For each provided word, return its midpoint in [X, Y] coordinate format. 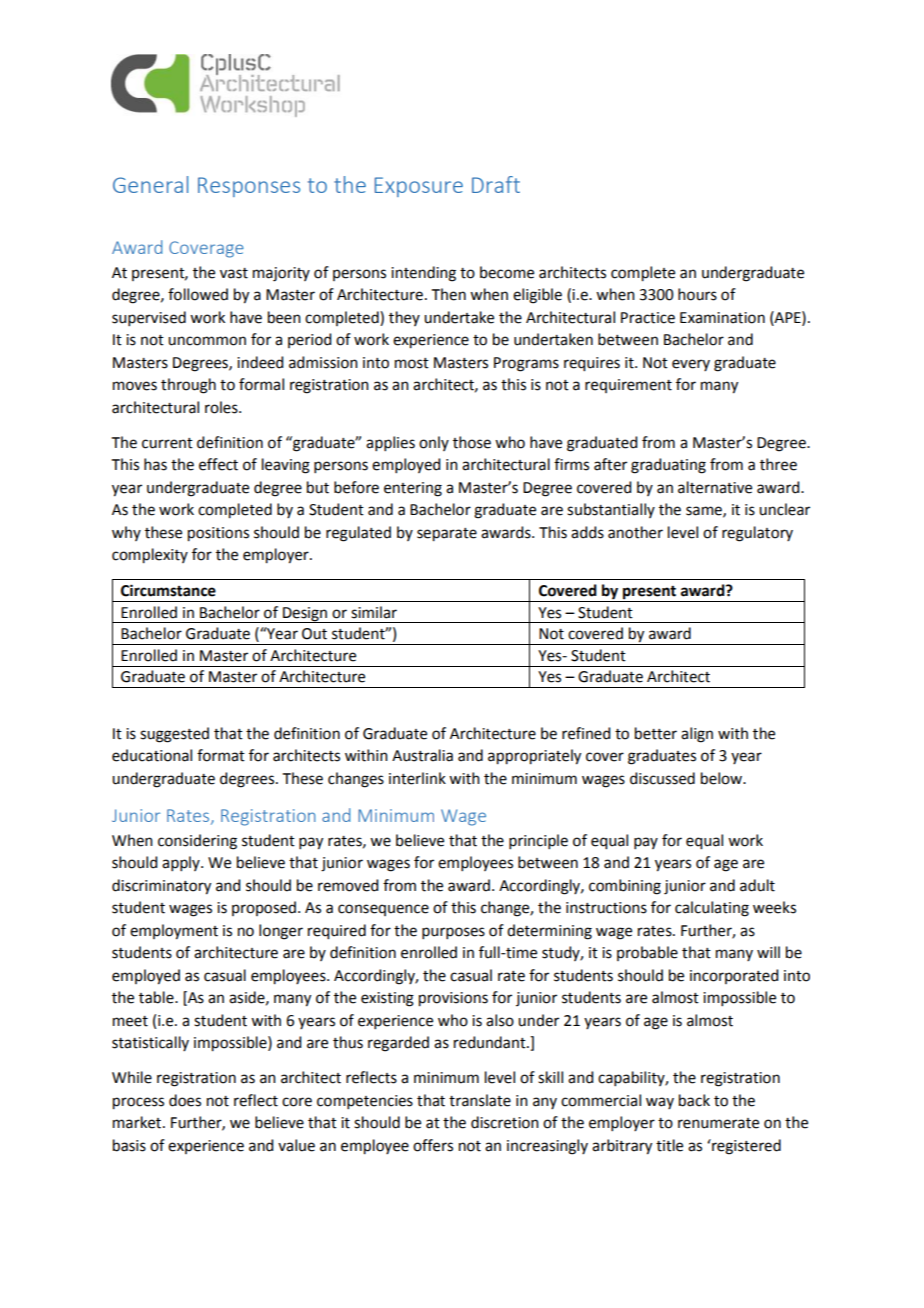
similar [374, 612]
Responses [249, 187]
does [185, 1100]
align [697, 735]
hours [697, 294]
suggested [174, 735]
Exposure [419, 187]
